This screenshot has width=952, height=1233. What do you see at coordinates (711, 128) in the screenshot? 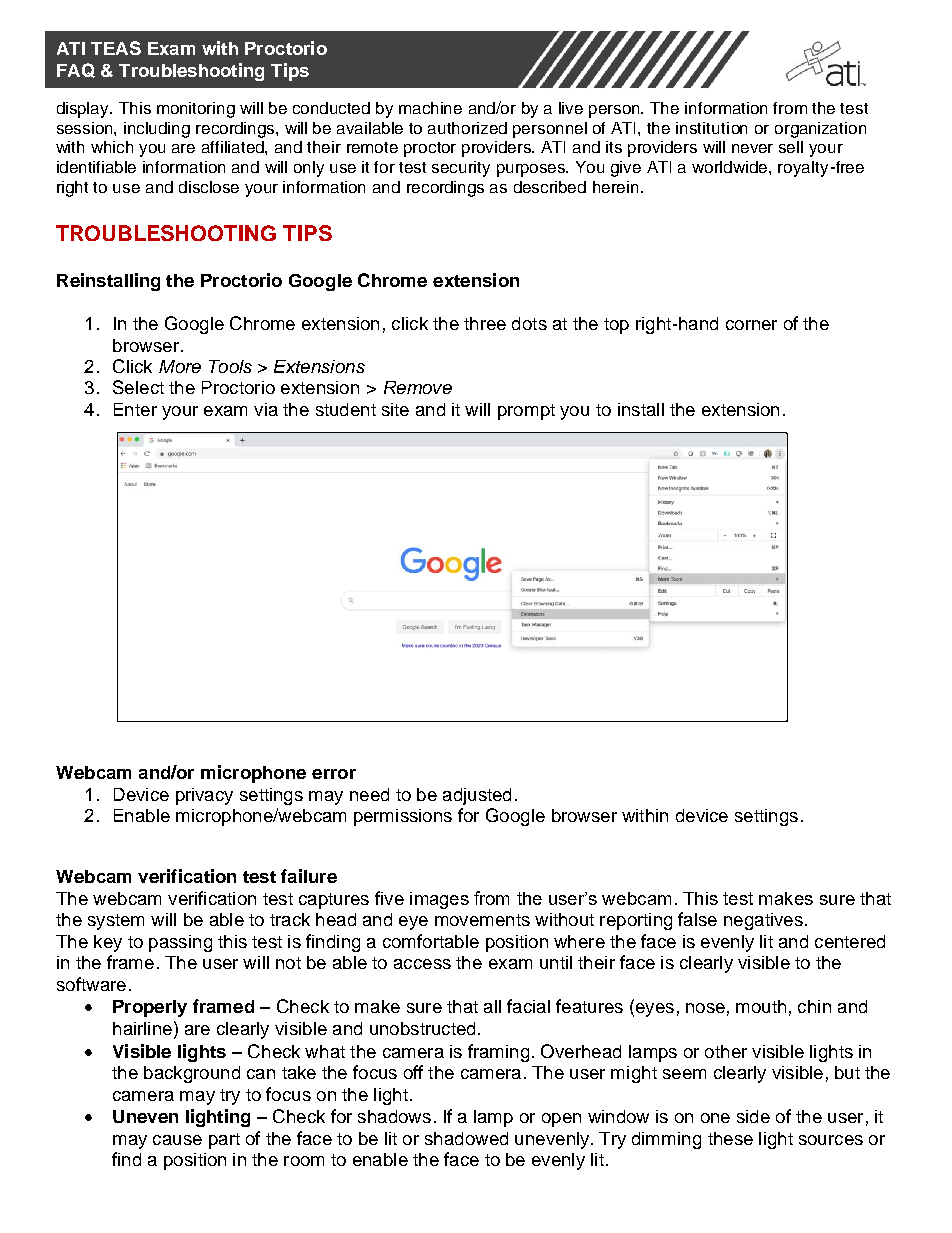
I see `institution` at bounding box center [711, 128].
